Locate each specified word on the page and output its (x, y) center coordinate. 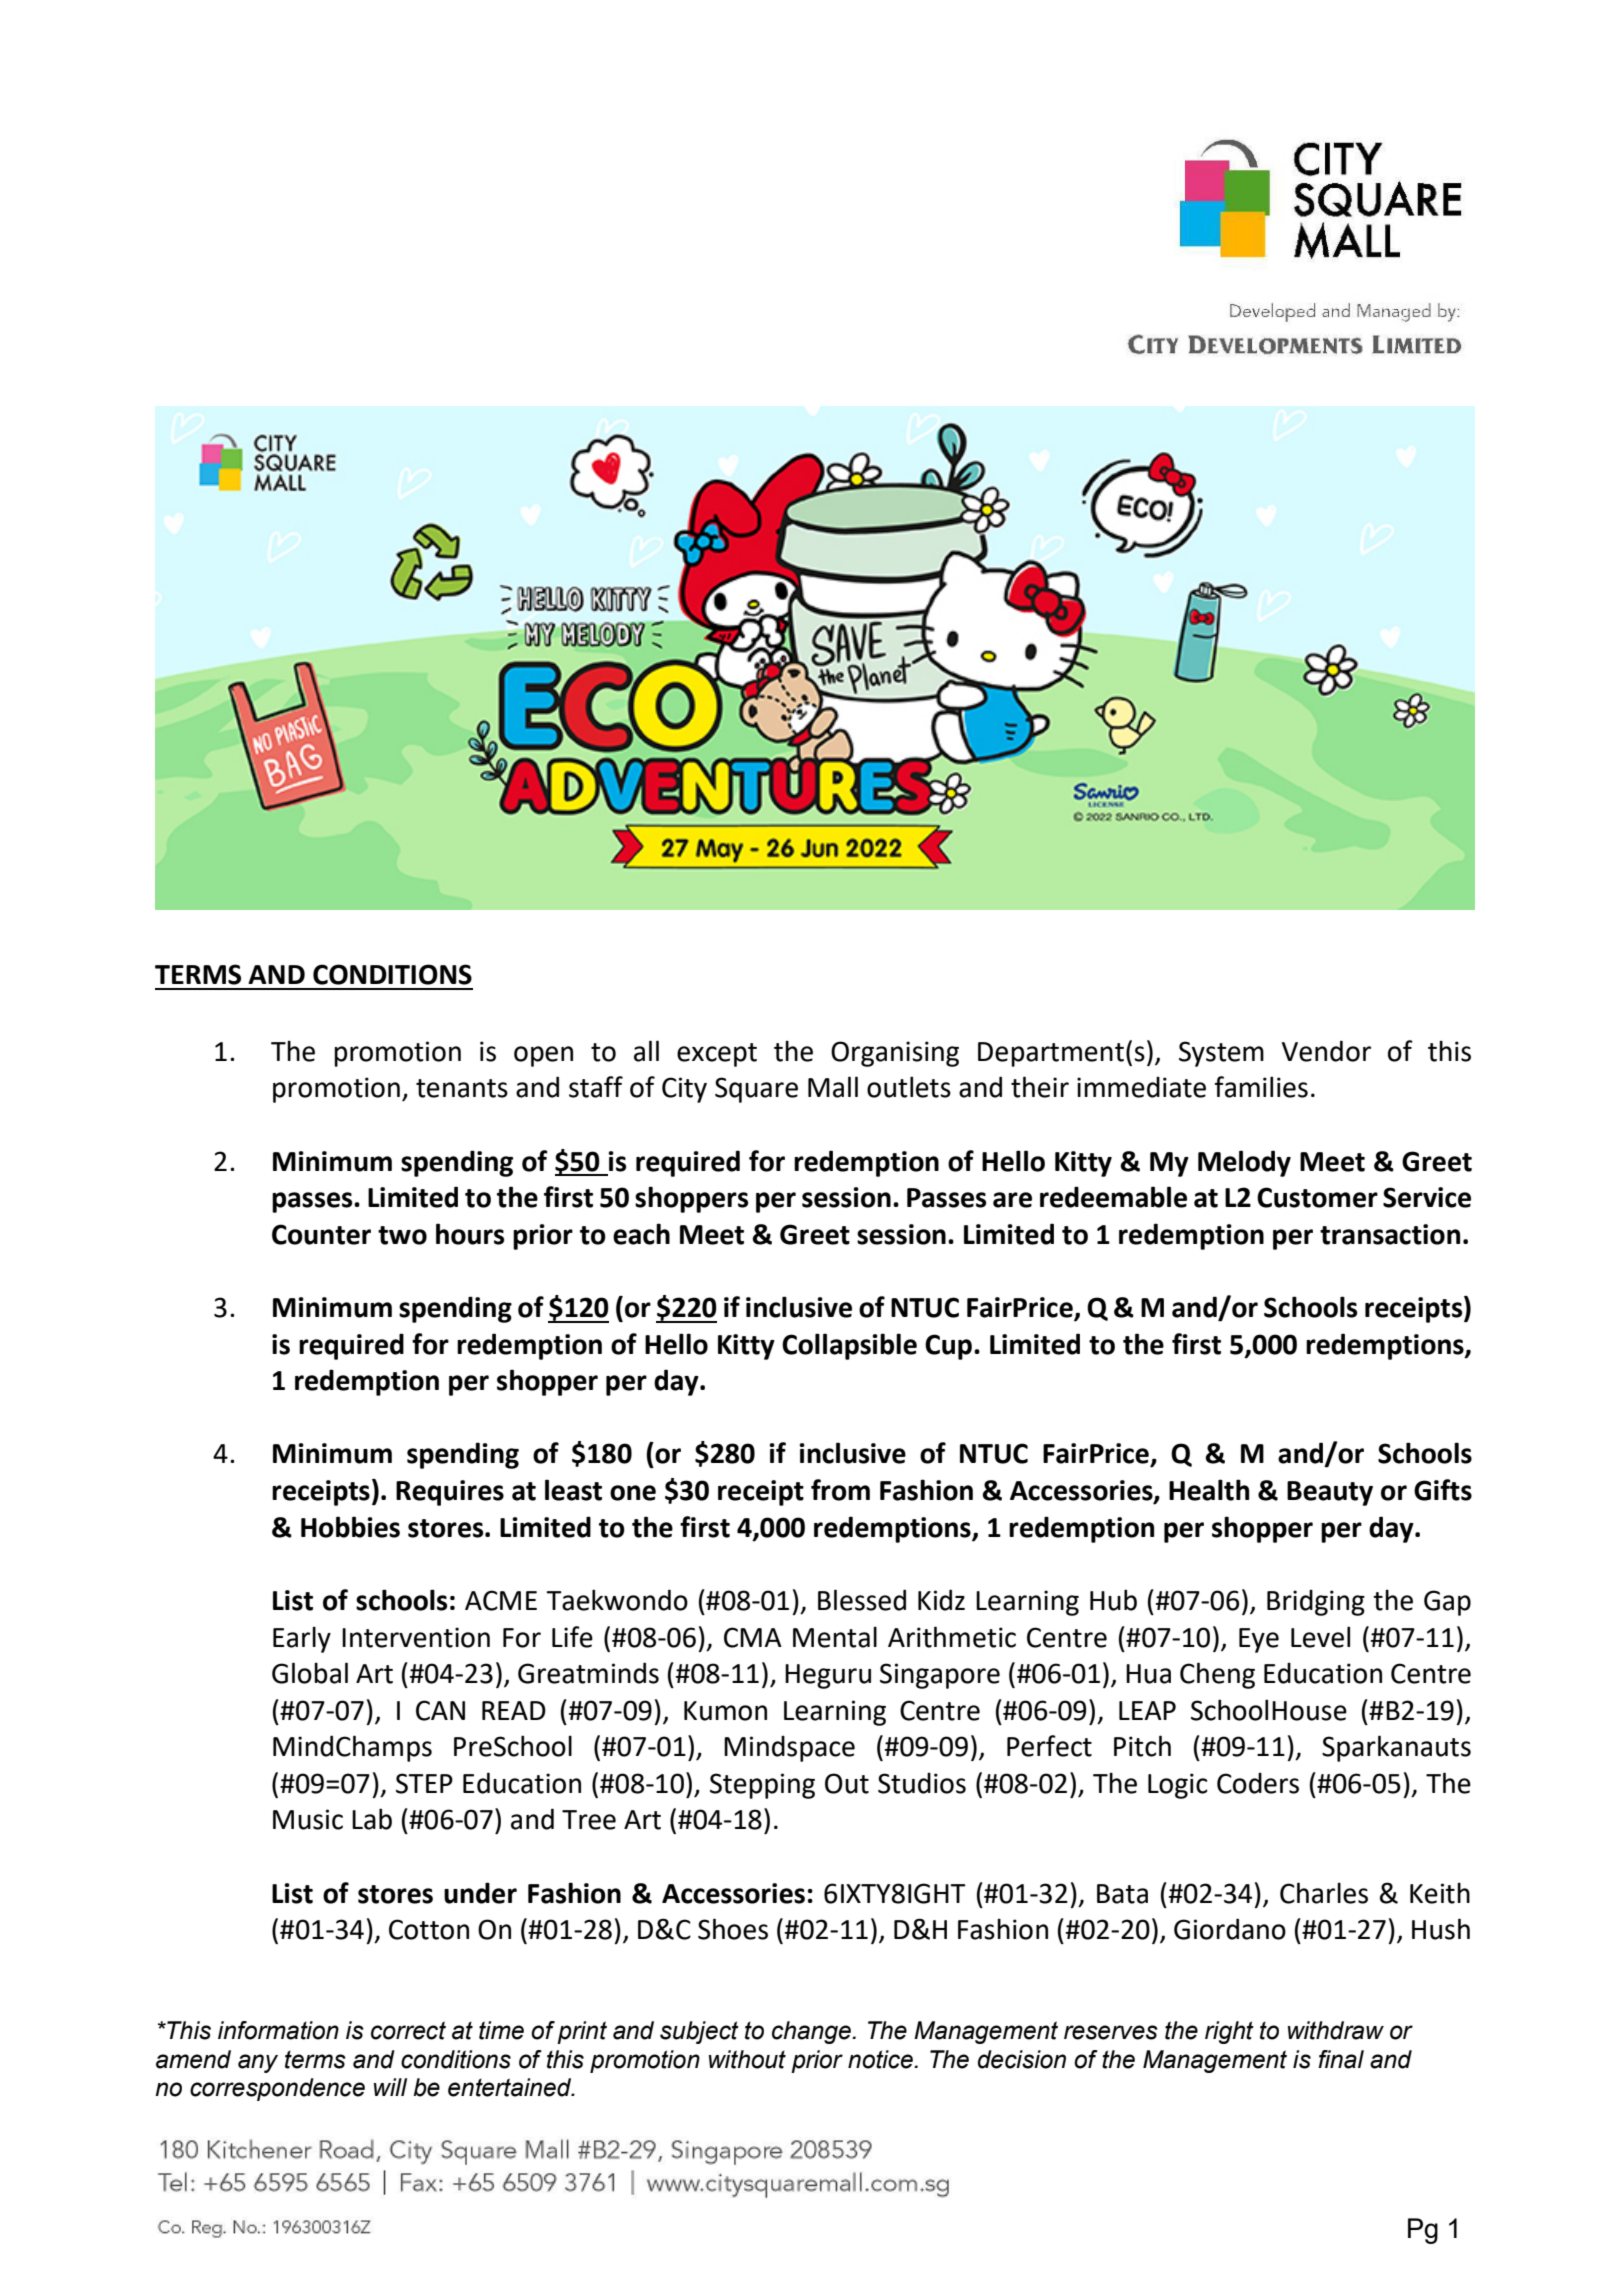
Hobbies (350, 1527)
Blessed (862, 1600)
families (1261, 1087)
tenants (462, 1088)
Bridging (1316, 1603)
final (1341, 2059)
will (390, 2087)
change (812, 2032)
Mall (833, 1087)
